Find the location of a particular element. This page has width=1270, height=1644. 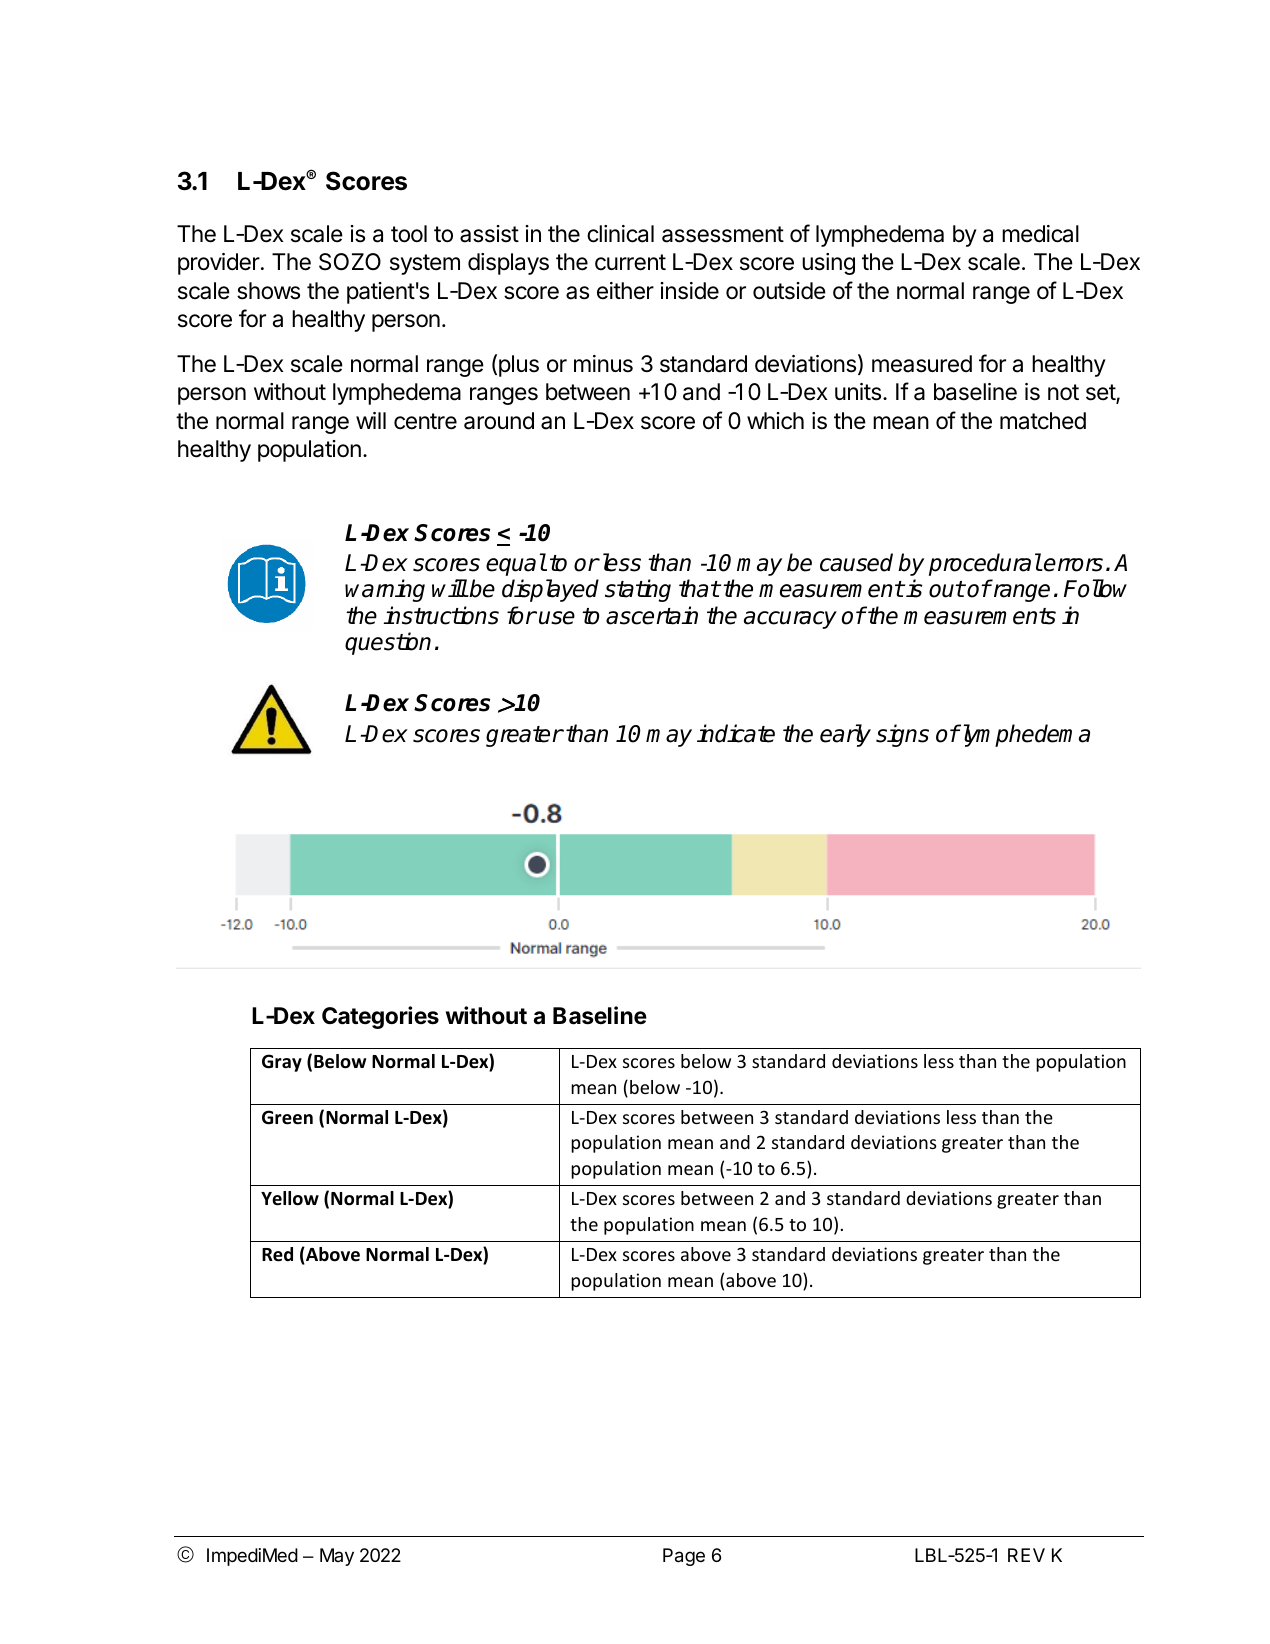

Categories is located at coordinates (380, 1017).
